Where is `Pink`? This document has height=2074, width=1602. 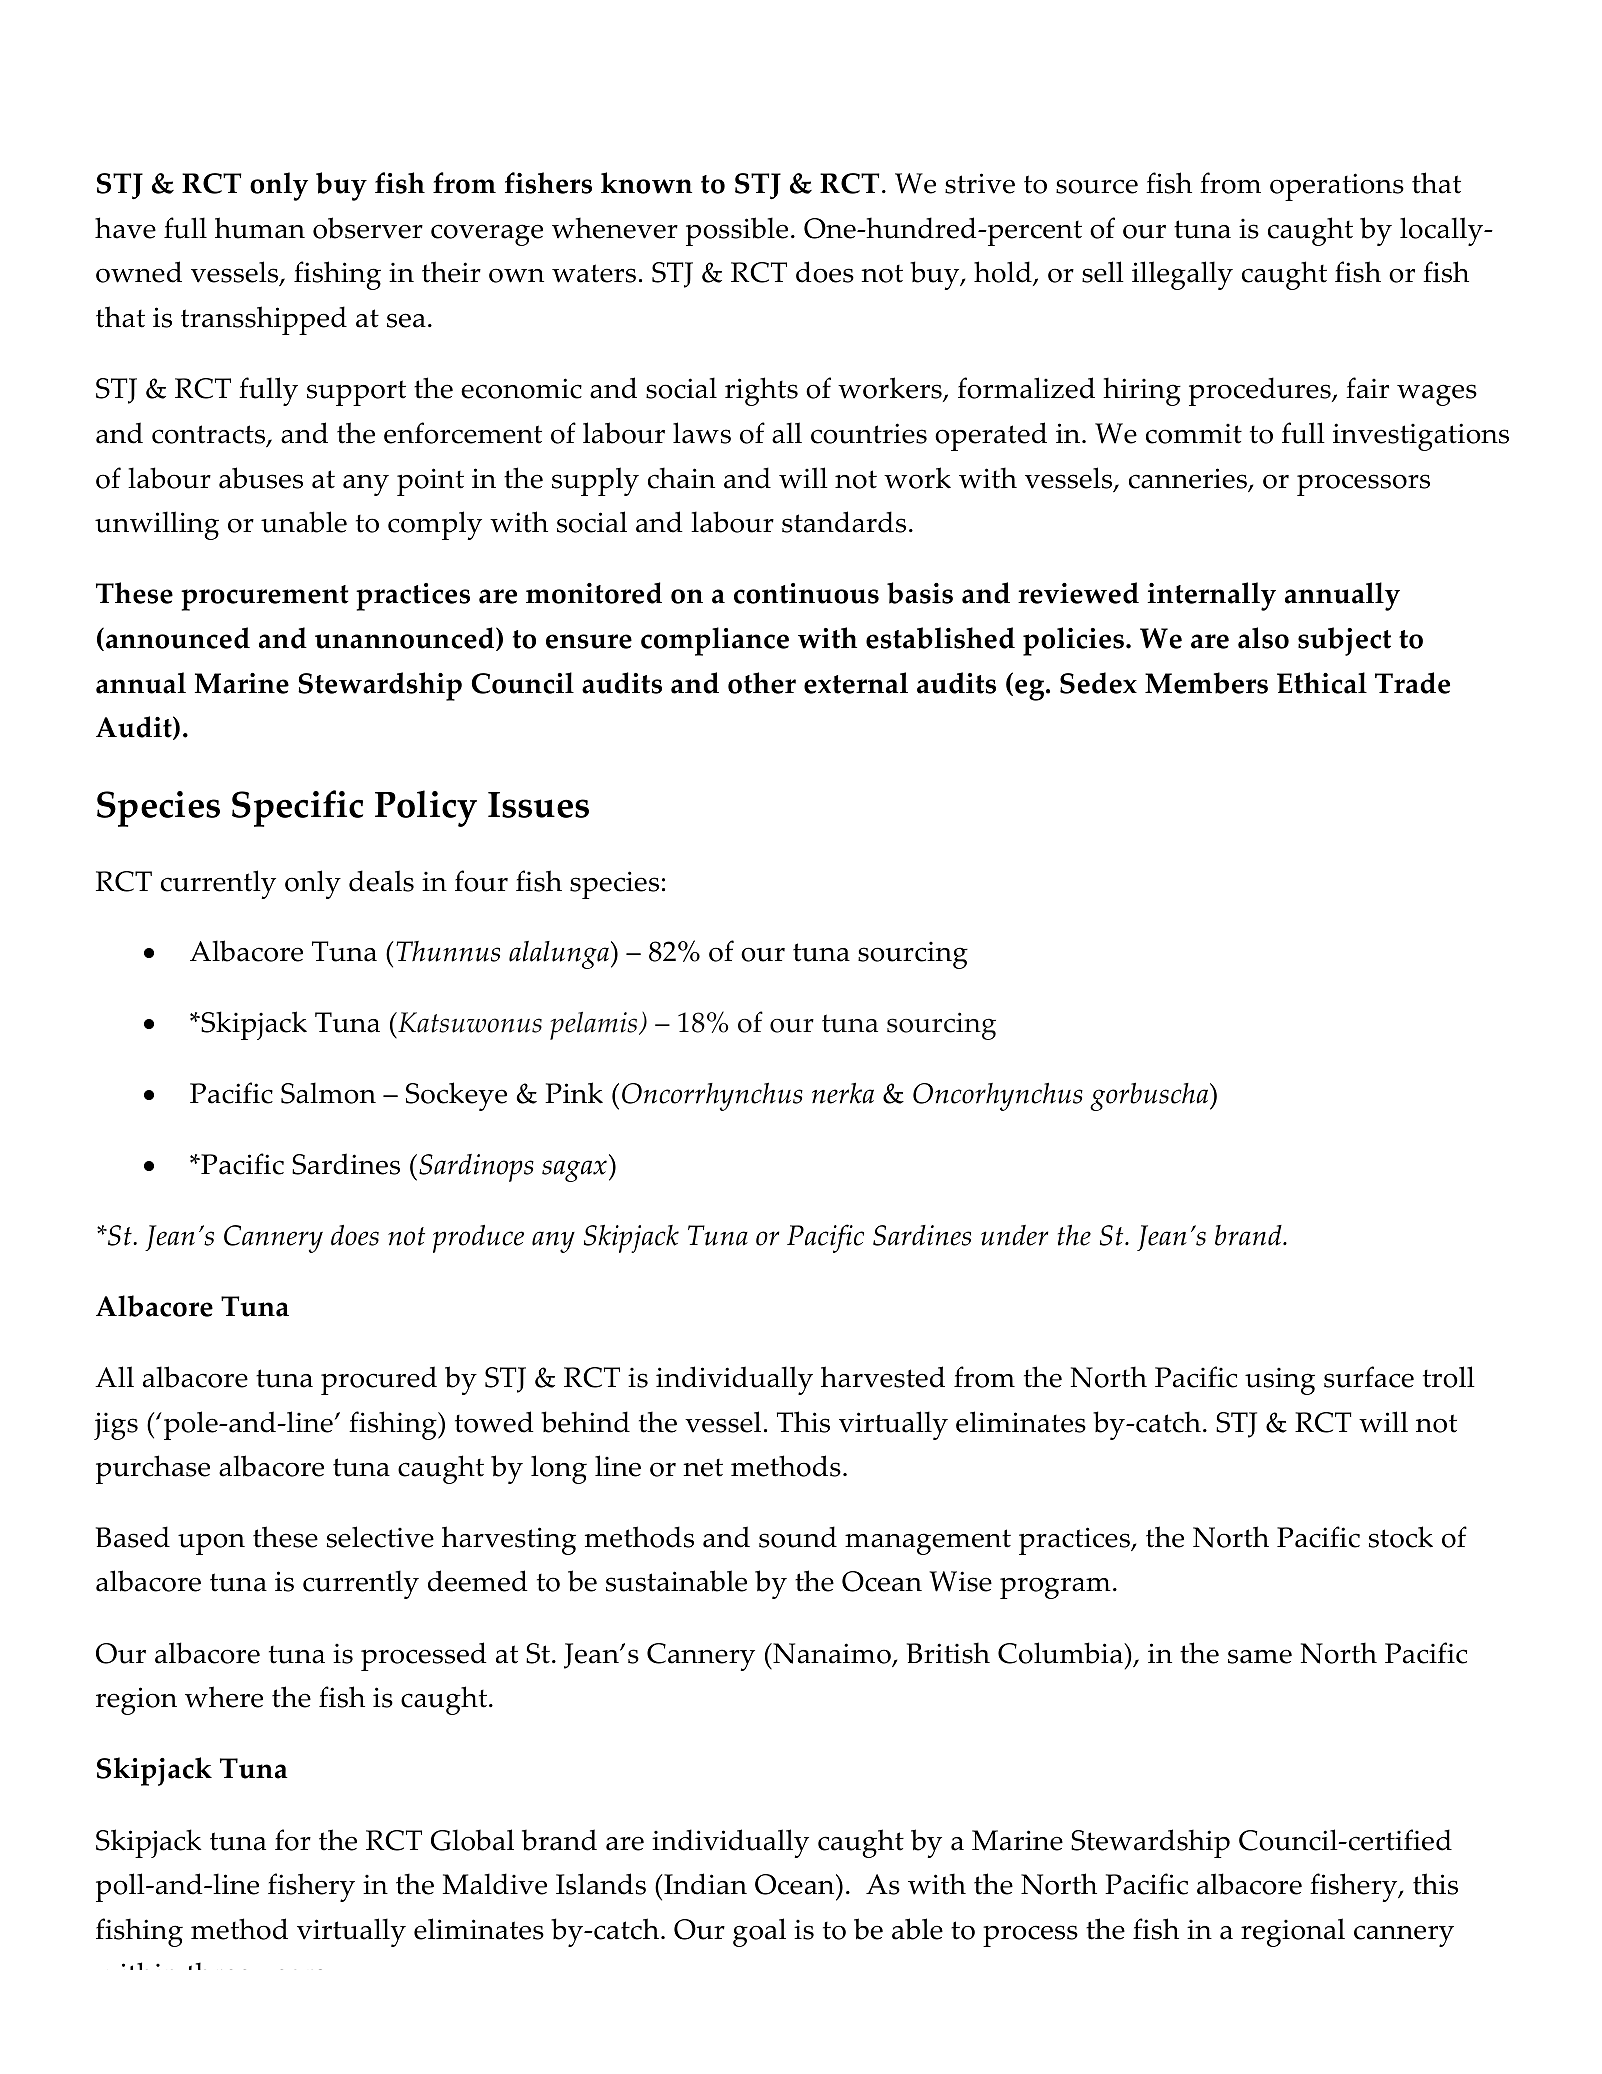
Pink is located at coordinates (574, 1093).
